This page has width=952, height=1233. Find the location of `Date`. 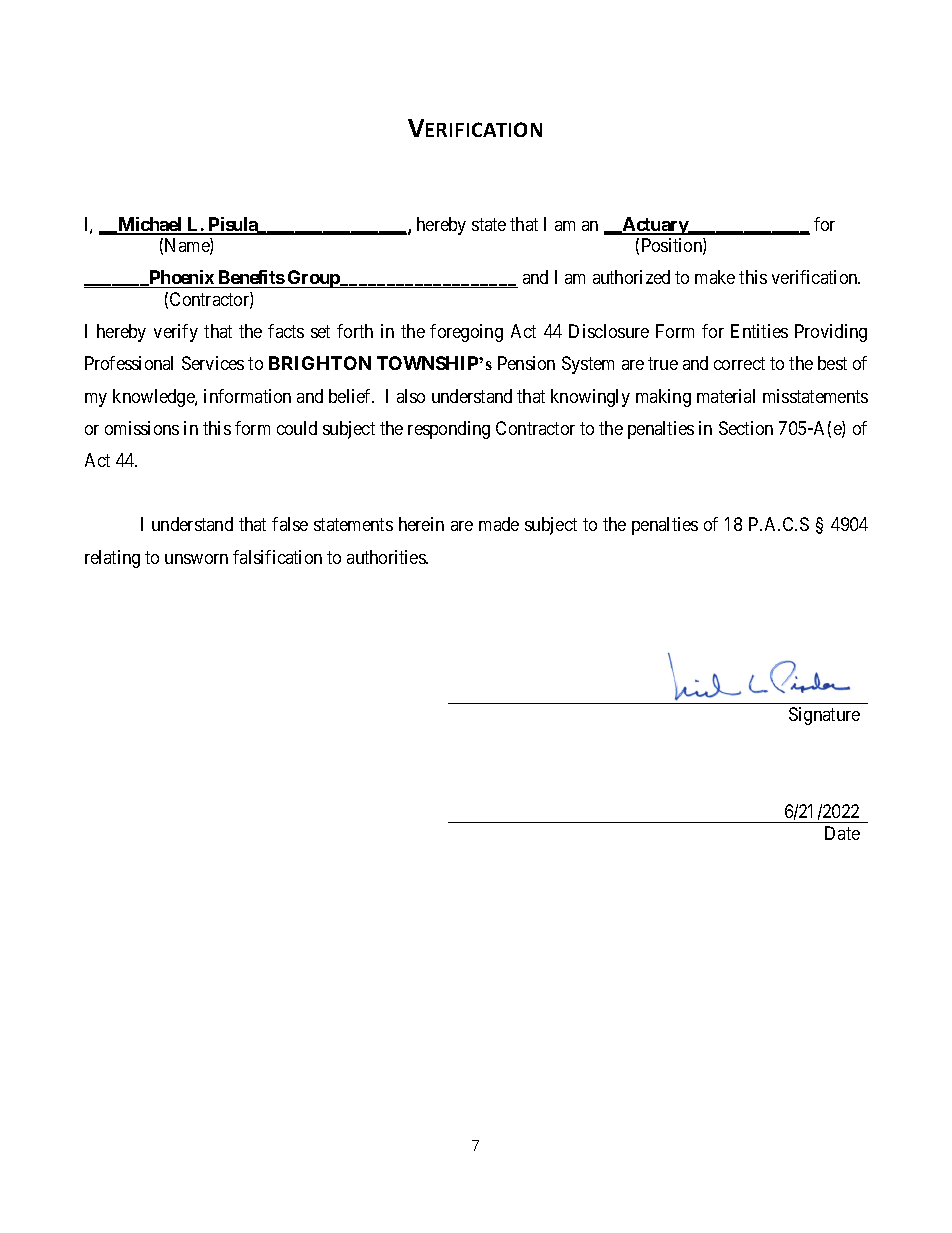

Date is located at coordinates (842, 833).
